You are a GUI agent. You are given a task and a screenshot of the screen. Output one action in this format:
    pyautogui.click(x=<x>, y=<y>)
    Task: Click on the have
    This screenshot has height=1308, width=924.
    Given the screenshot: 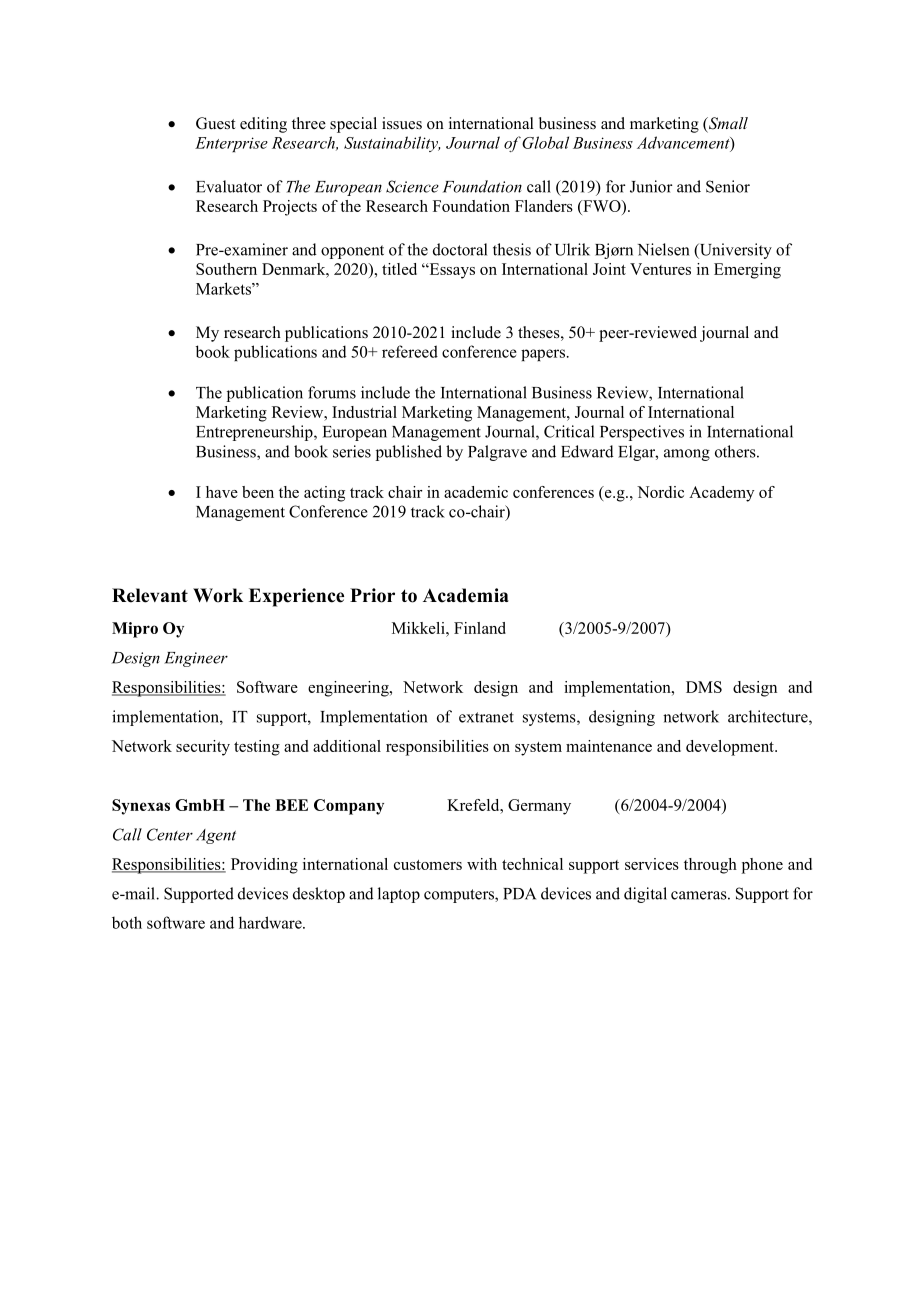 What is the action you would take?
    pyautogui.click(x=222, y=492)
